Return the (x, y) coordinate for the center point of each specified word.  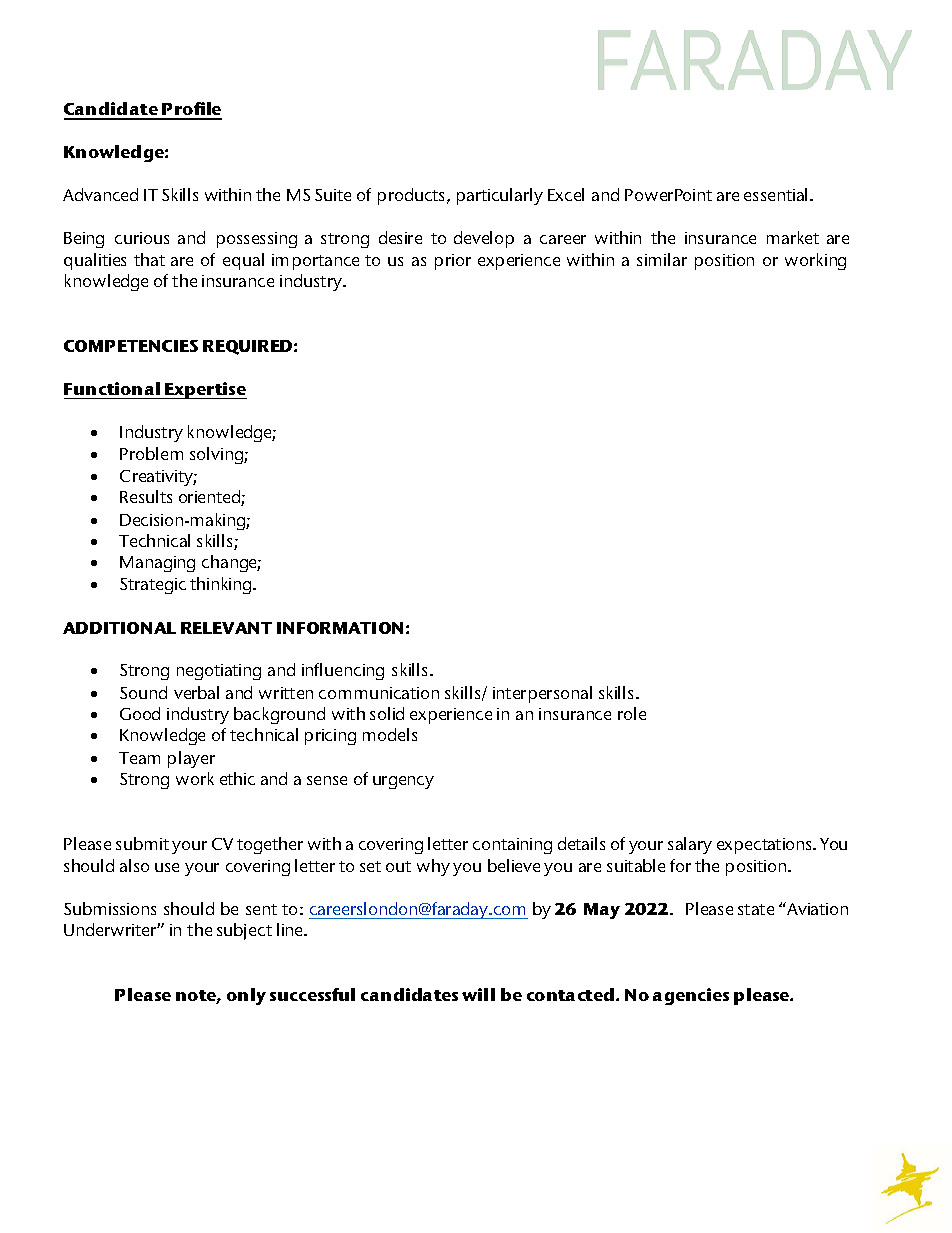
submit (142, 843)
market (793, 237)
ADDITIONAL (119, 628)
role (632, 713)
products (413, 196)
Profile (191, 110)
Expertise (205, 390)
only (246, 996)
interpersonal (542, 694)
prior (453, 262)
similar (662, 259)
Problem (151, 453)
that (149, 259)
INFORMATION (340, 628)
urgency (403, 782)
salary (690, 845)
